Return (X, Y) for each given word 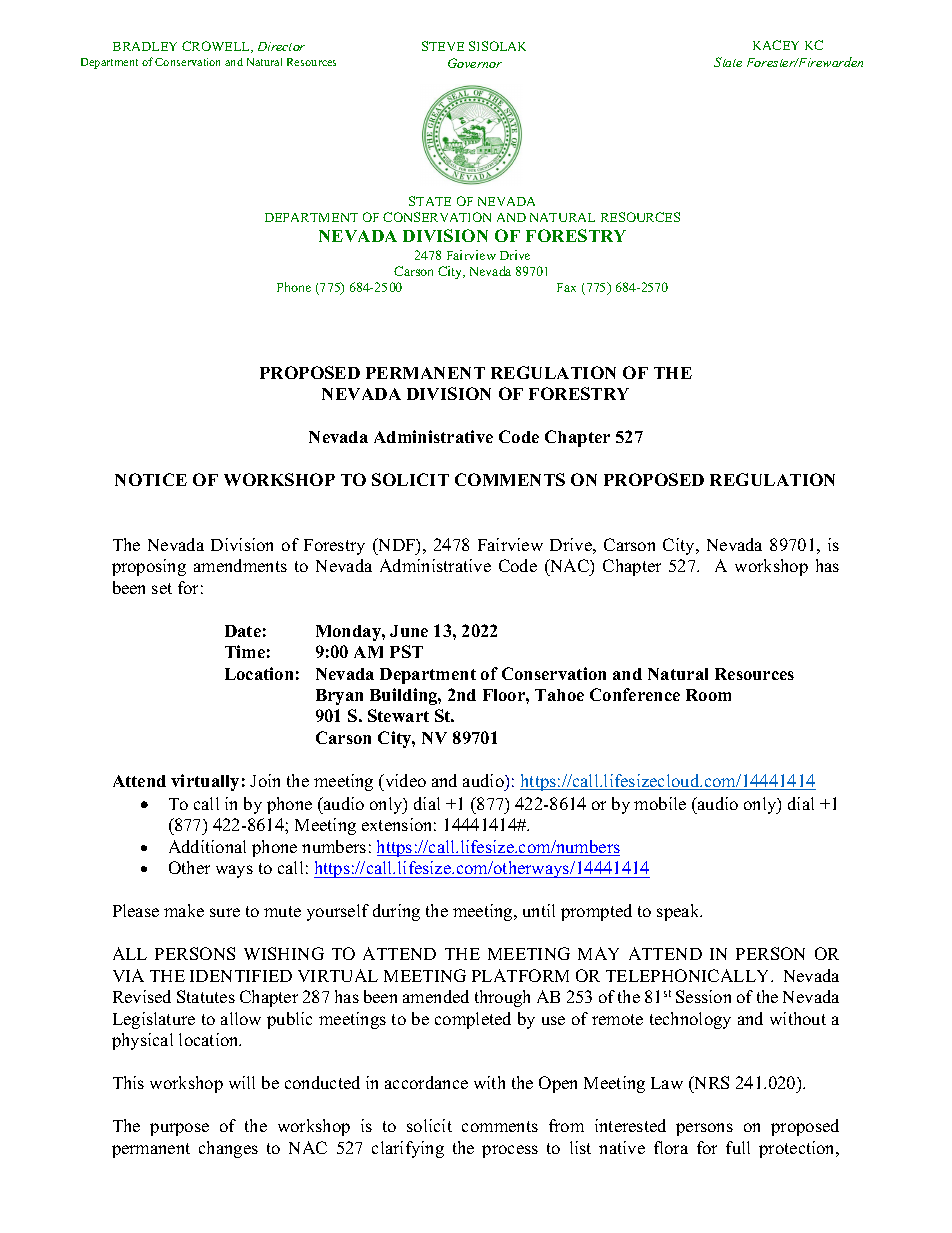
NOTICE (151, 479)
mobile (660, 803)
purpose (179, 1129)
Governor (475, 63)
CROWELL (217, 47)
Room (708, 695)
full (738, 1147)
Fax (566, 287)
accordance (426, 1082)
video (404, 780)
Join (265, 780)
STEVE (443, 46)
